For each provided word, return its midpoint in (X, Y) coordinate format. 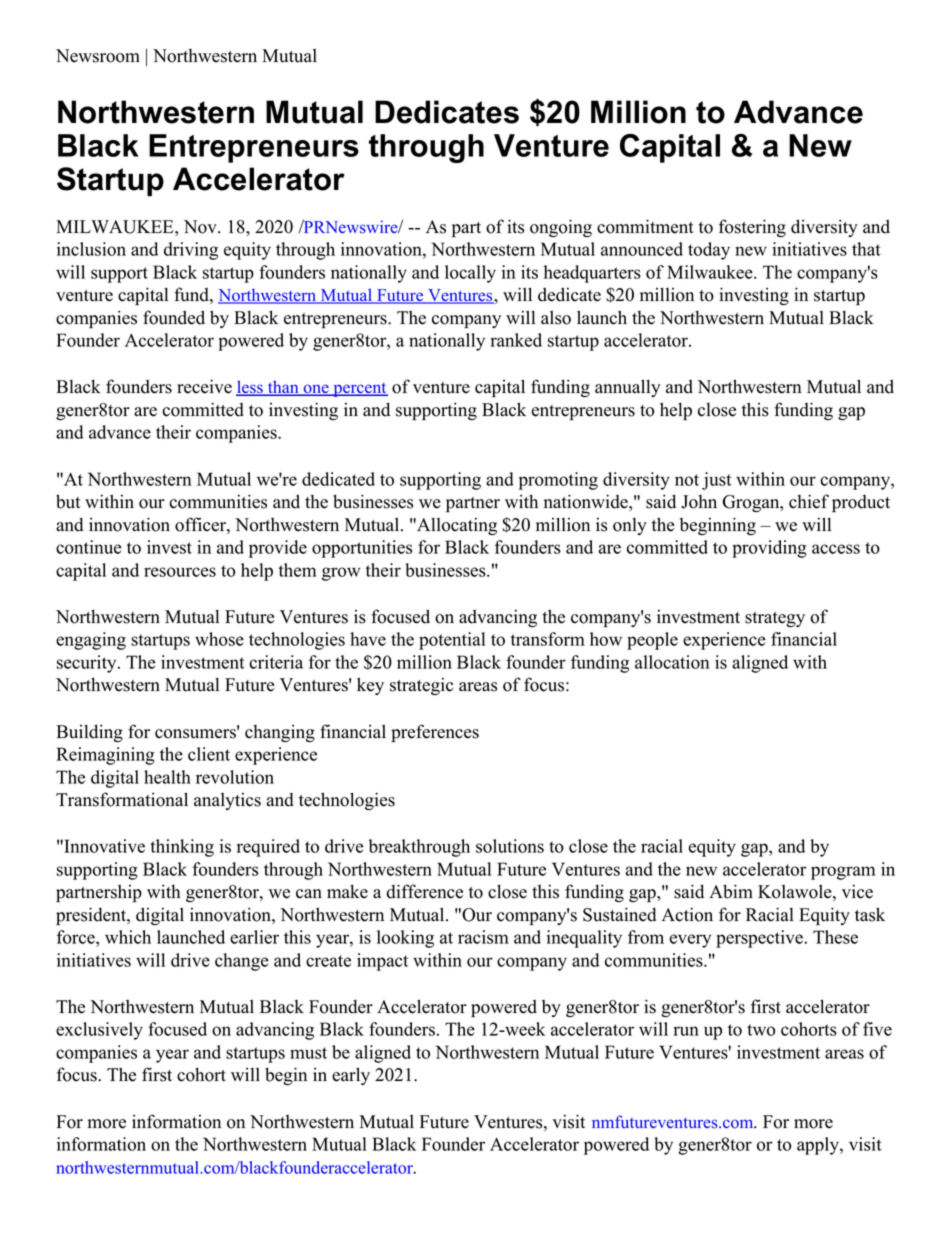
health (167, 777)
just (716, 481)
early (351, 1076)
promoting (558, 481)
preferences (435, 733)
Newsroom (98, 56)
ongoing (561, 228)
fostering (752, 228)
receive (204, 386)
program (843, 873)
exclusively (99, 1031)
